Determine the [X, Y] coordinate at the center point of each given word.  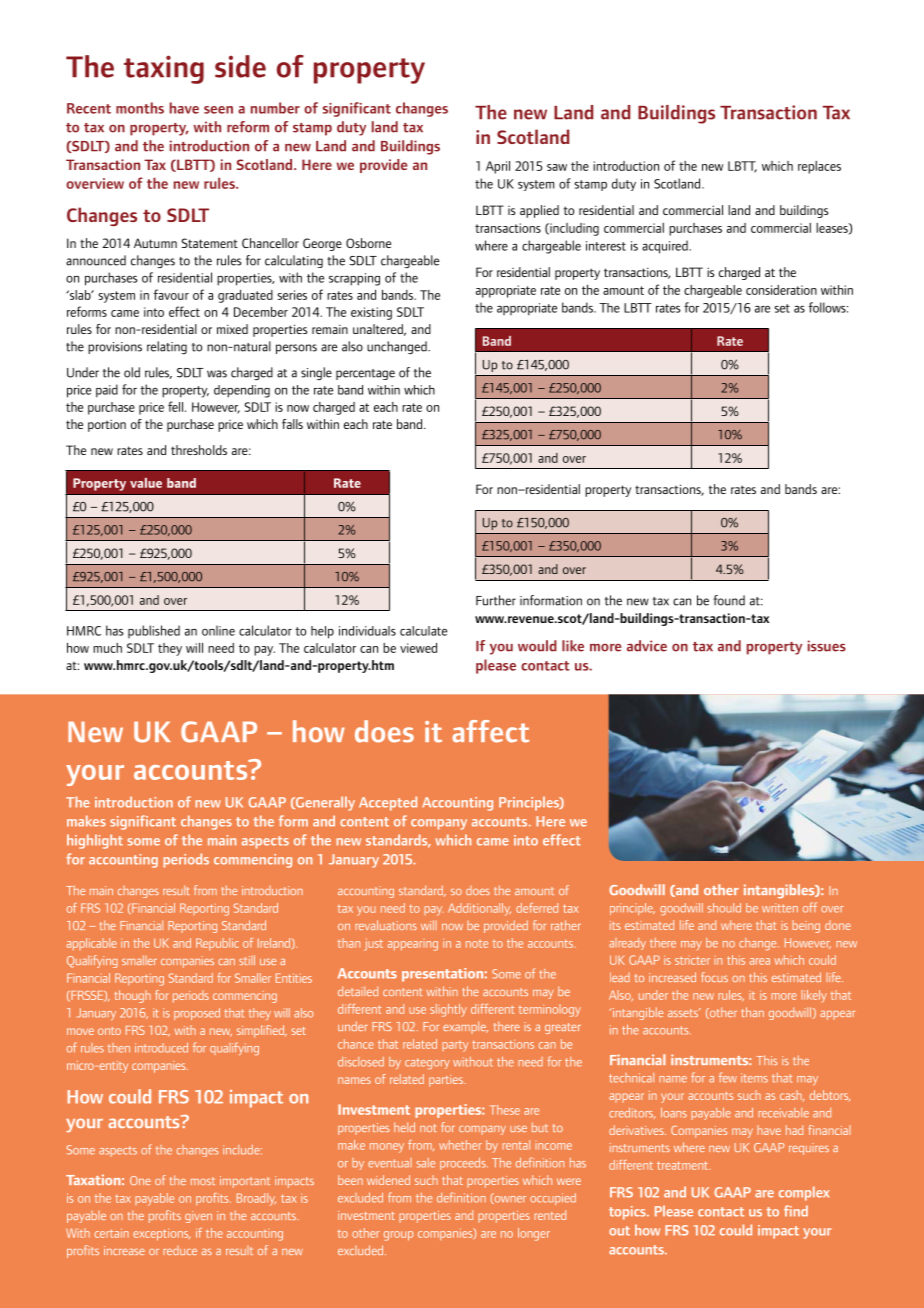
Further [496, 600]
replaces [819, 167]
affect [490, 731]
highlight [95, 841]
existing [371, 313]
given [198, 1217]
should [724, 908]
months [140, 108]
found [729, 600]
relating [167, 347]
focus [714, 977]
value [146, 483]
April [498, 167]
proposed [197, 1014]
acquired [666, 247]
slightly [448, 1010]
